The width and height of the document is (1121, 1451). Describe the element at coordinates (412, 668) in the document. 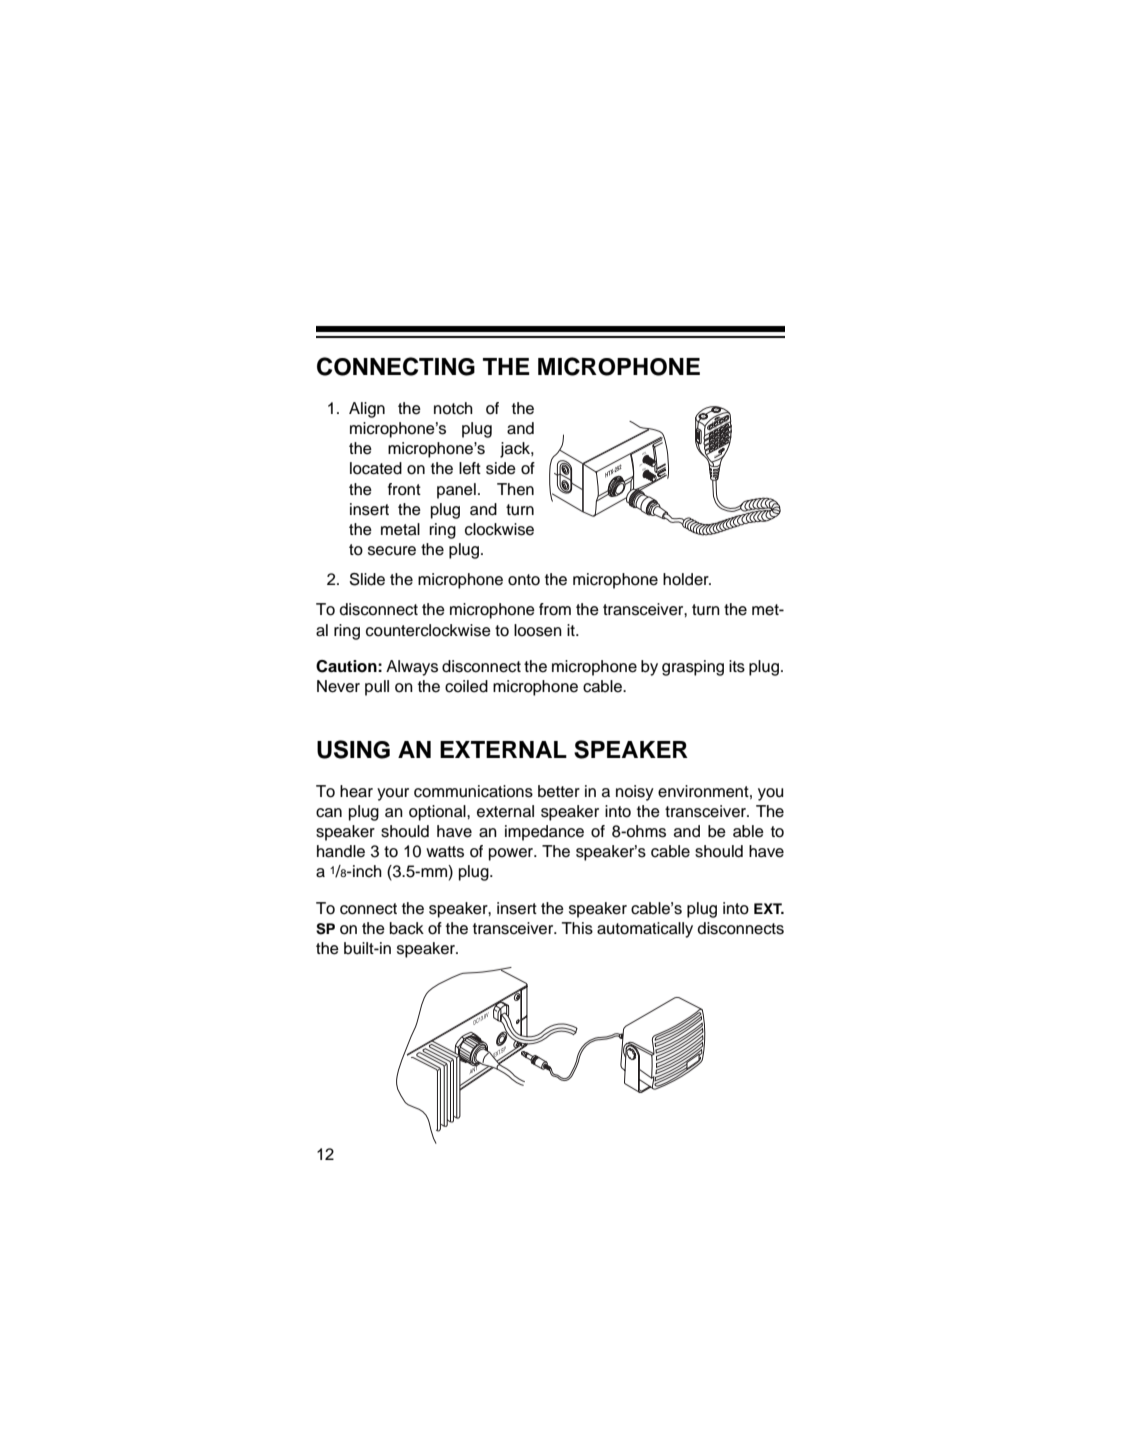

I see `Always` at that location.
